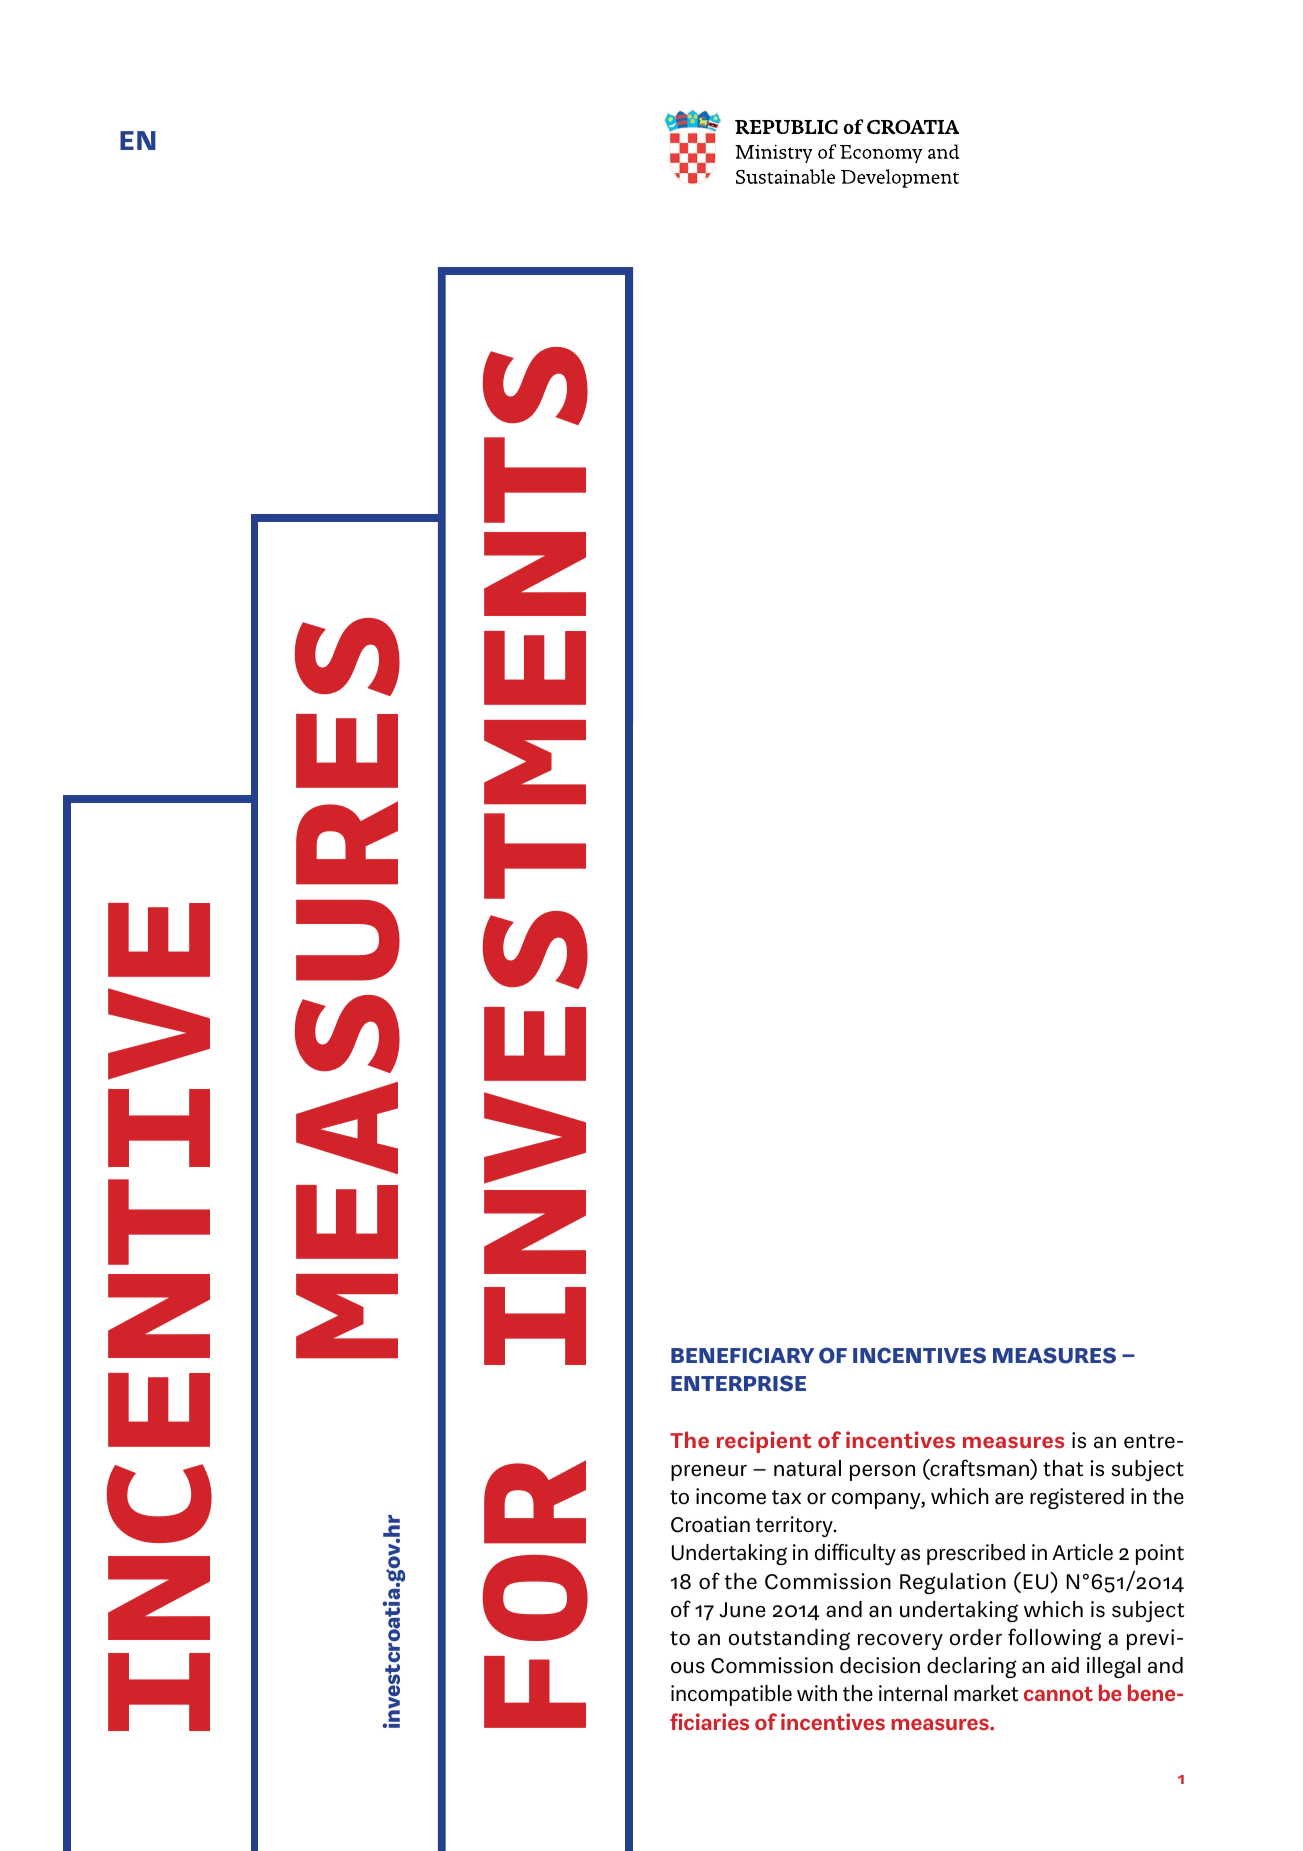 The image size is (1303, 1851). Describe the element at coordinates (882, 1473) in the page. I see `person` at that location.
